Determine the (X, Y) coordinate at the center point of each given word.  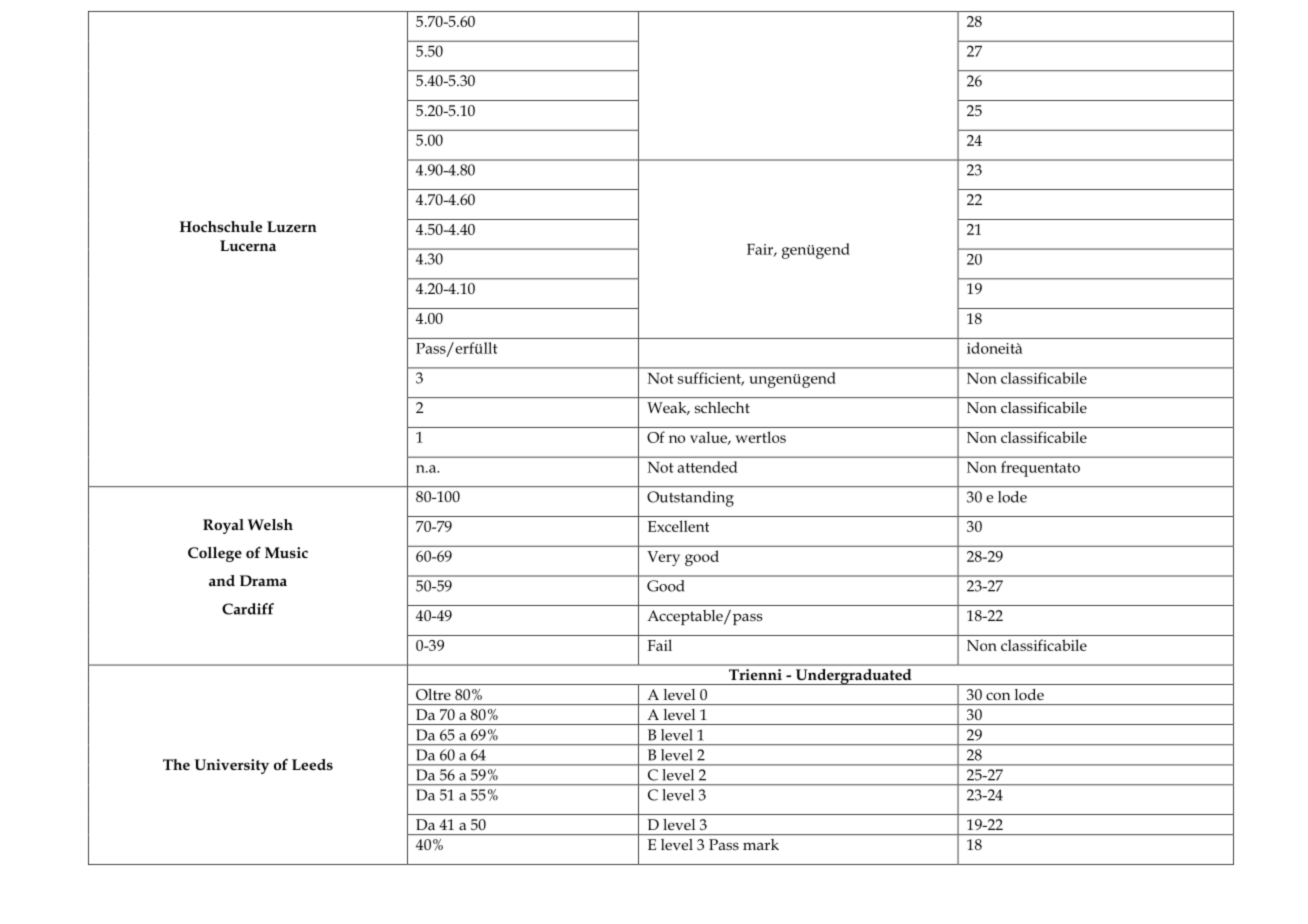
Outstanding (690, 499)
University (232, 766)
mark (761, 844)
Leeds (312, 764)
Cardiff (248, 609)
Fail (659, 645)
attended (708, 467)
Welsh (270, 524)
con (998, 696)
